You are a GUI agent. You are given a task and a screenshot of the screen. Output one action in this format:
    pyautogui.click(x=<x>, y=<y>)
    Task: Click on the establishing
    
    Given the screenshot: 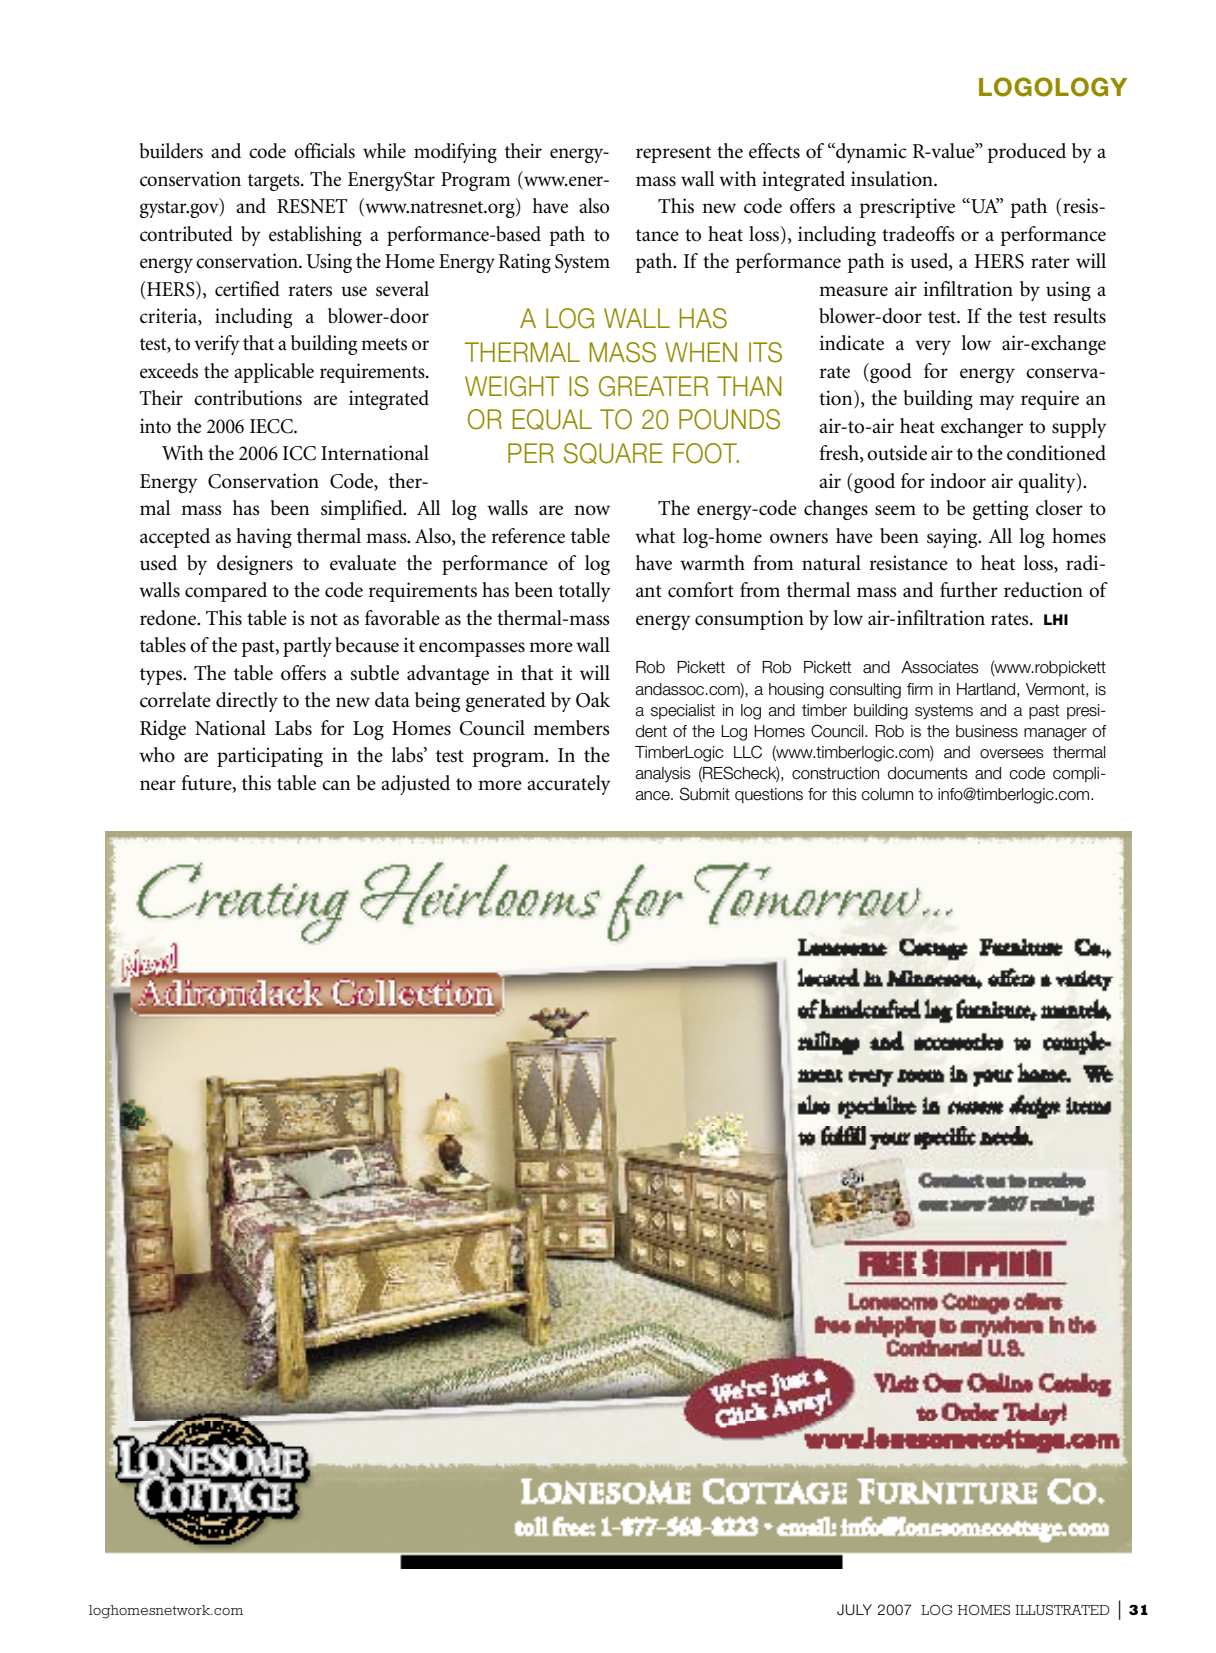 What is the action you would take?
    pyautogui.click(x=315, y=236)
